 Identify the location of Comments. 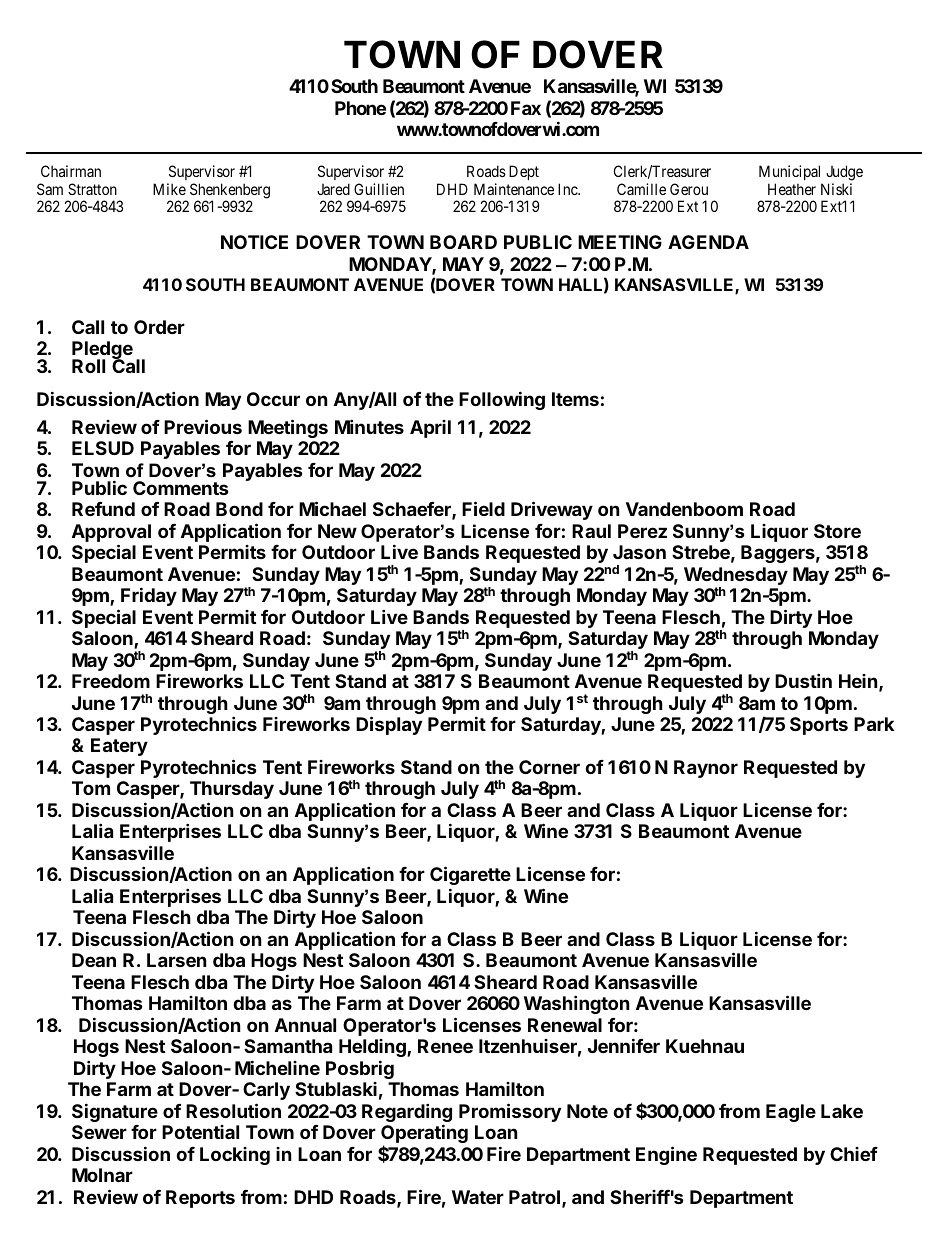
(181, 488).
